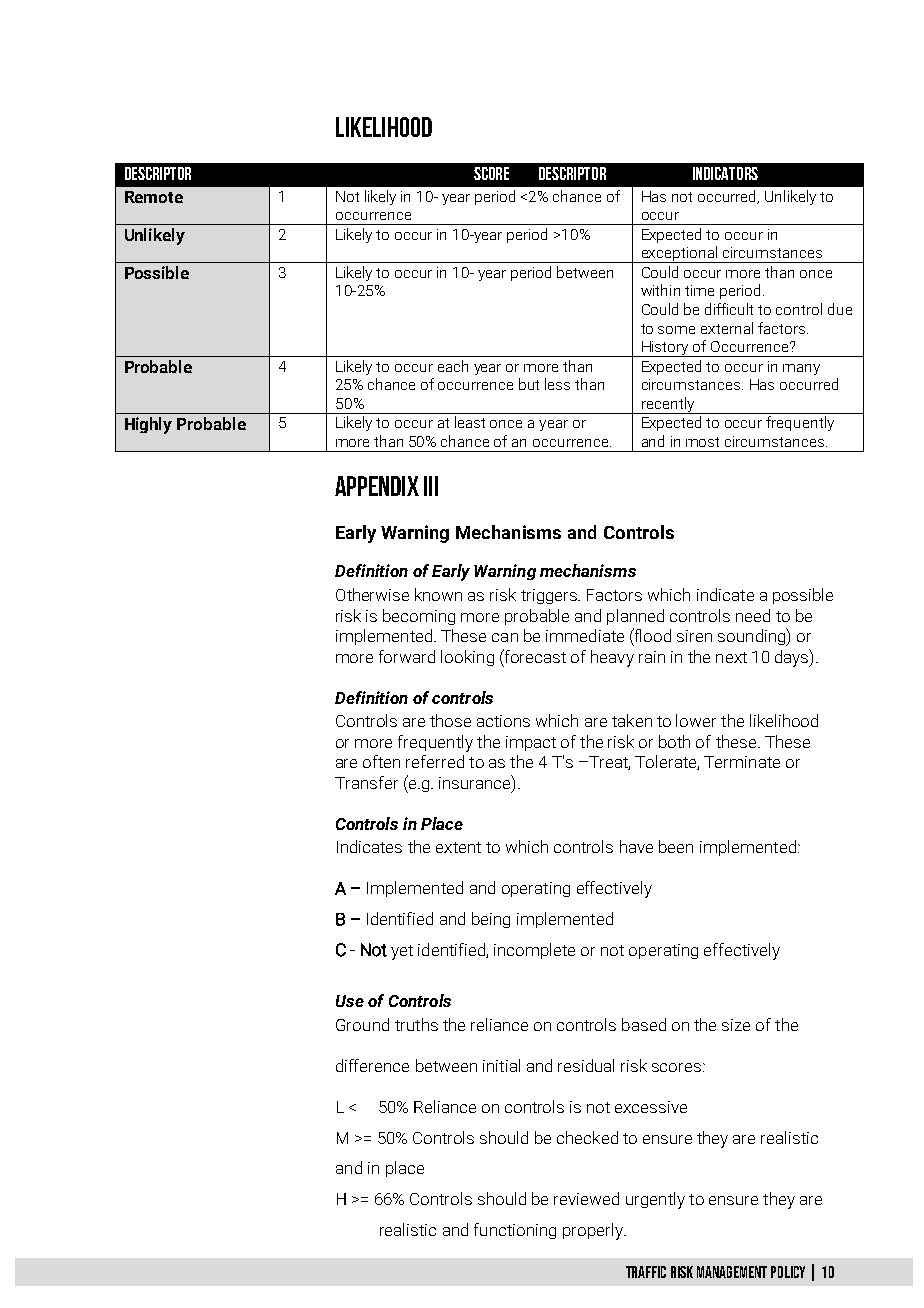 The image size is (924, 1308). What do you see at coordinates (372, 1065) in the screenshot?
I see `difference` at bounding box center [372, 1065].
